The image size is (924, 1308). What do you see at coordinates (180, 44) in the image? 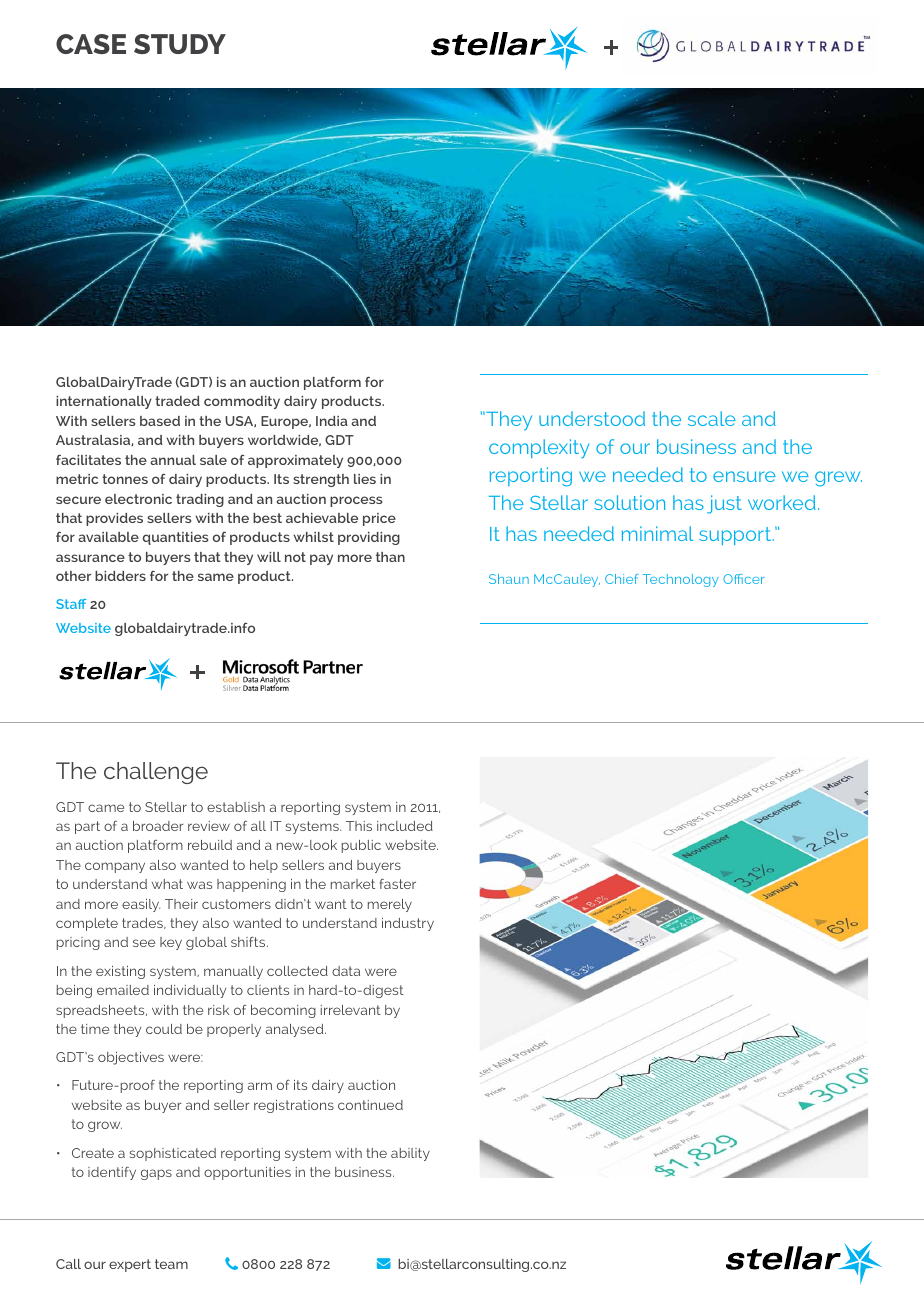
I see `STUDY` at bounding box center [180, 44].
